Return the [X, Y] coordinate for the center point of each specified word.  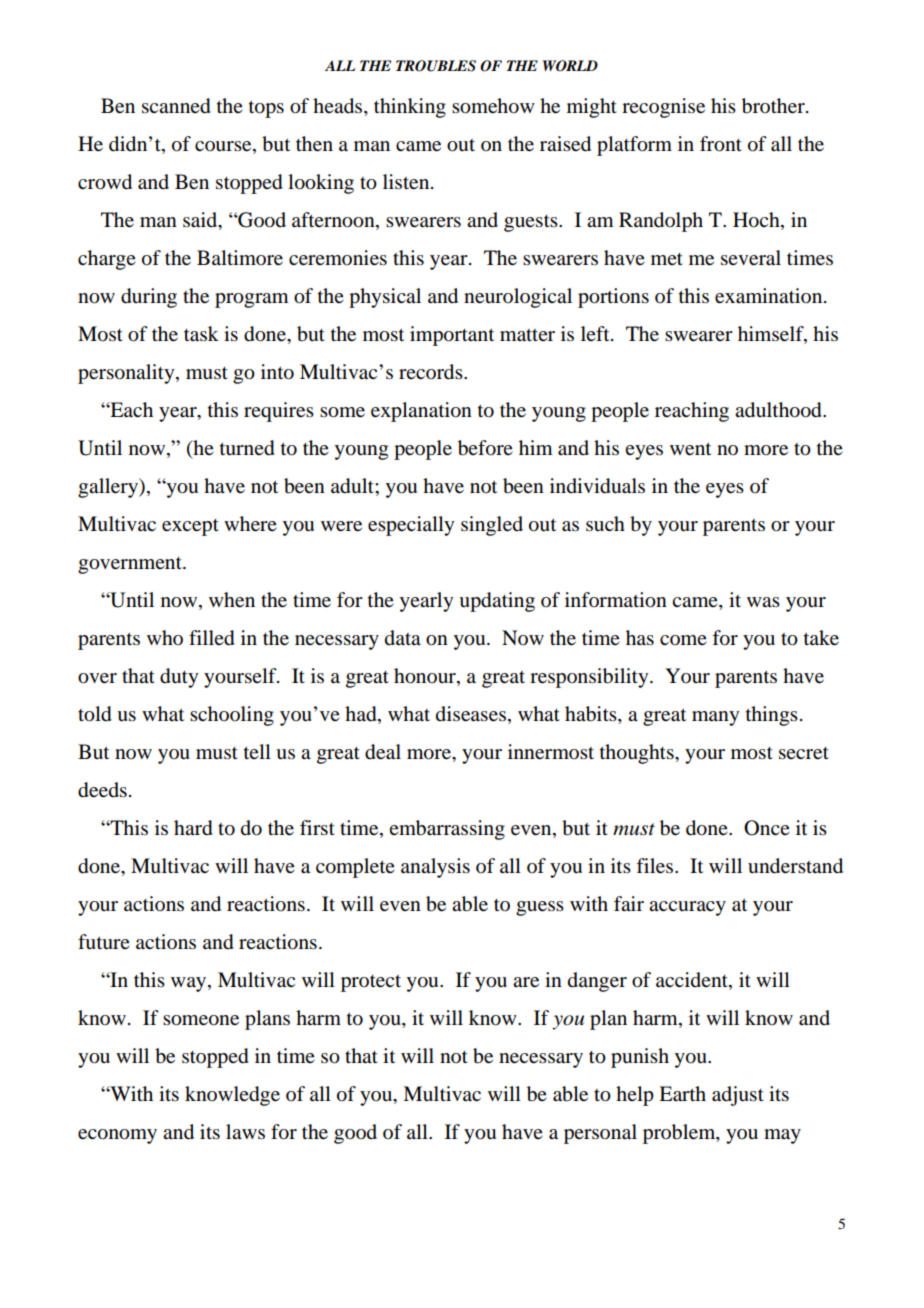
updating [497, 602]
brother [774, 106]
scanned [176, 106]
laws [245, 1132]
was [763, 602]
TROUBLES [436, 66]
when [232, 600]
